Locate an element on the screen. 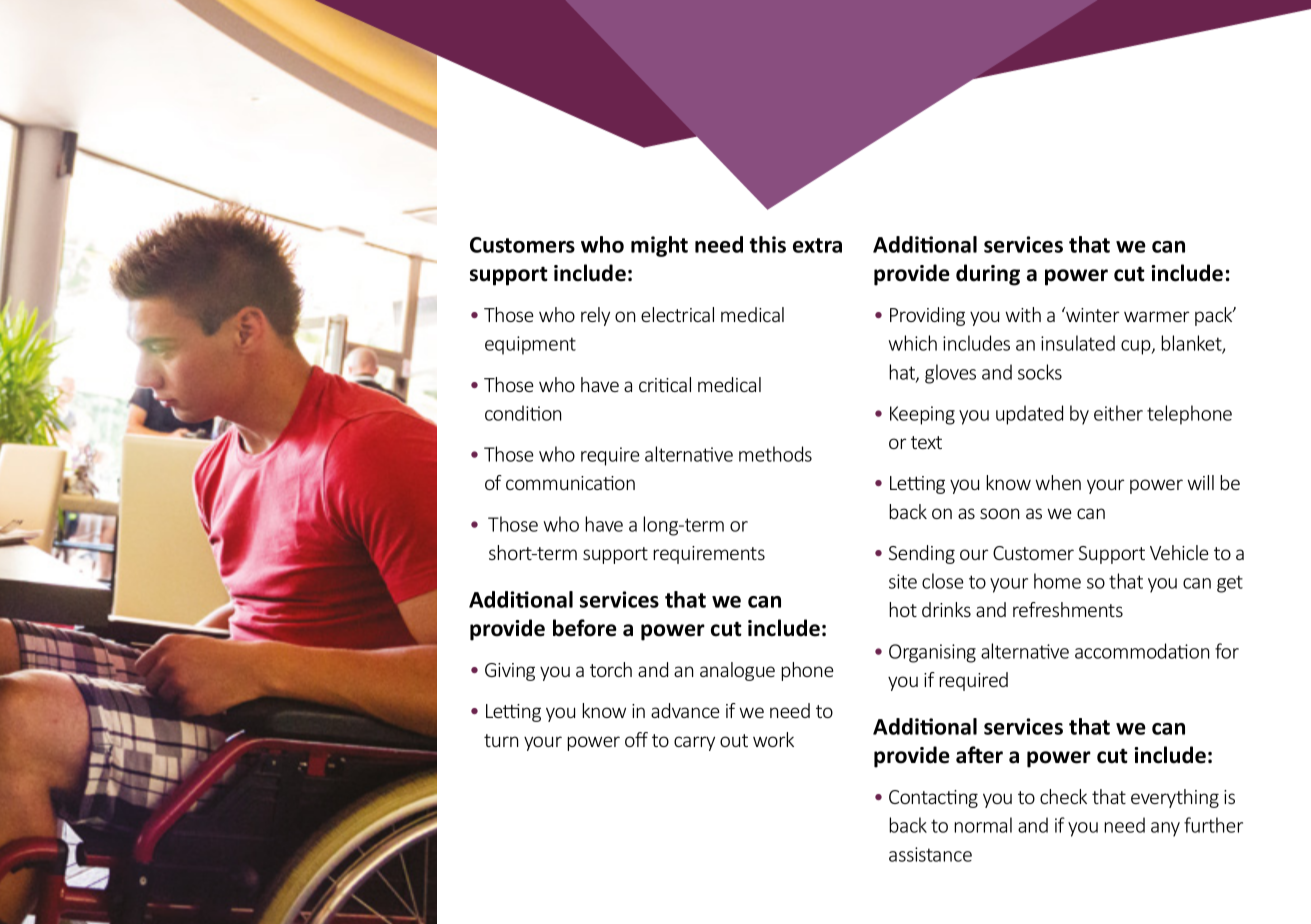  warmer is located at coordinates (1156, 316).
